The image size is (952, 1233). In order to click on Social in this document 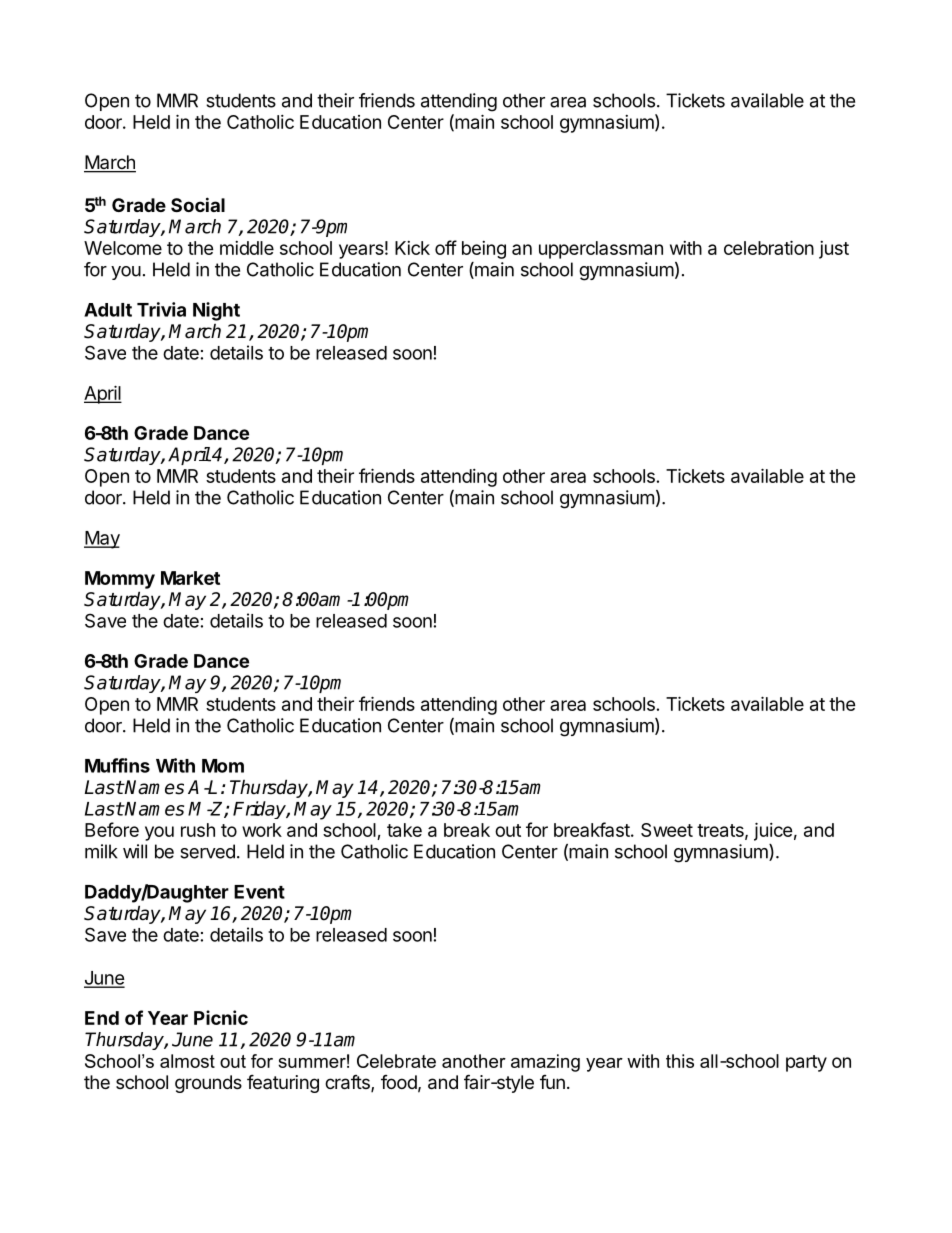, I will do `click(198, 204)`.
